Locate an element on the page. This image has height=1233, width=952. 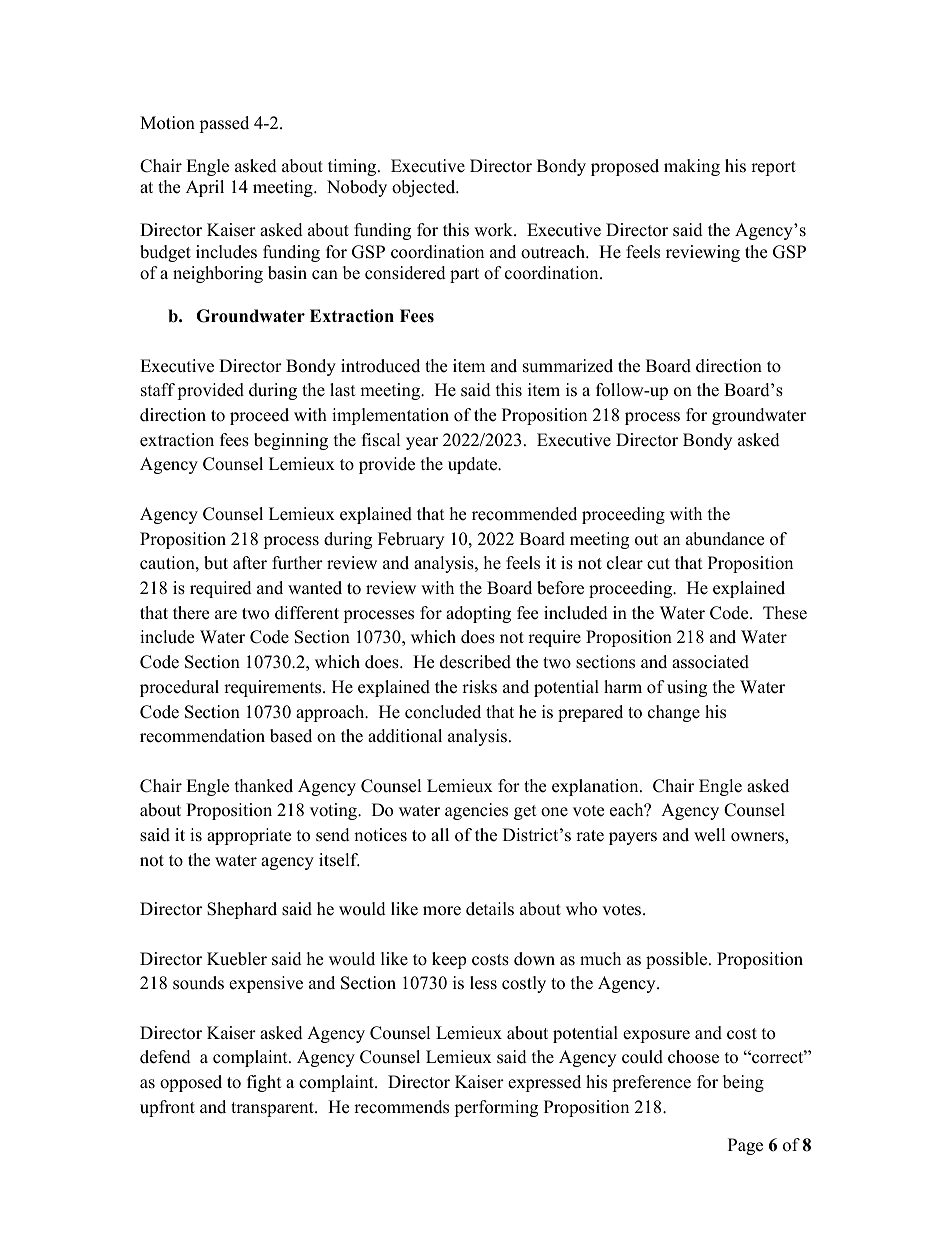
passed is located at coordinates (224, 124).
